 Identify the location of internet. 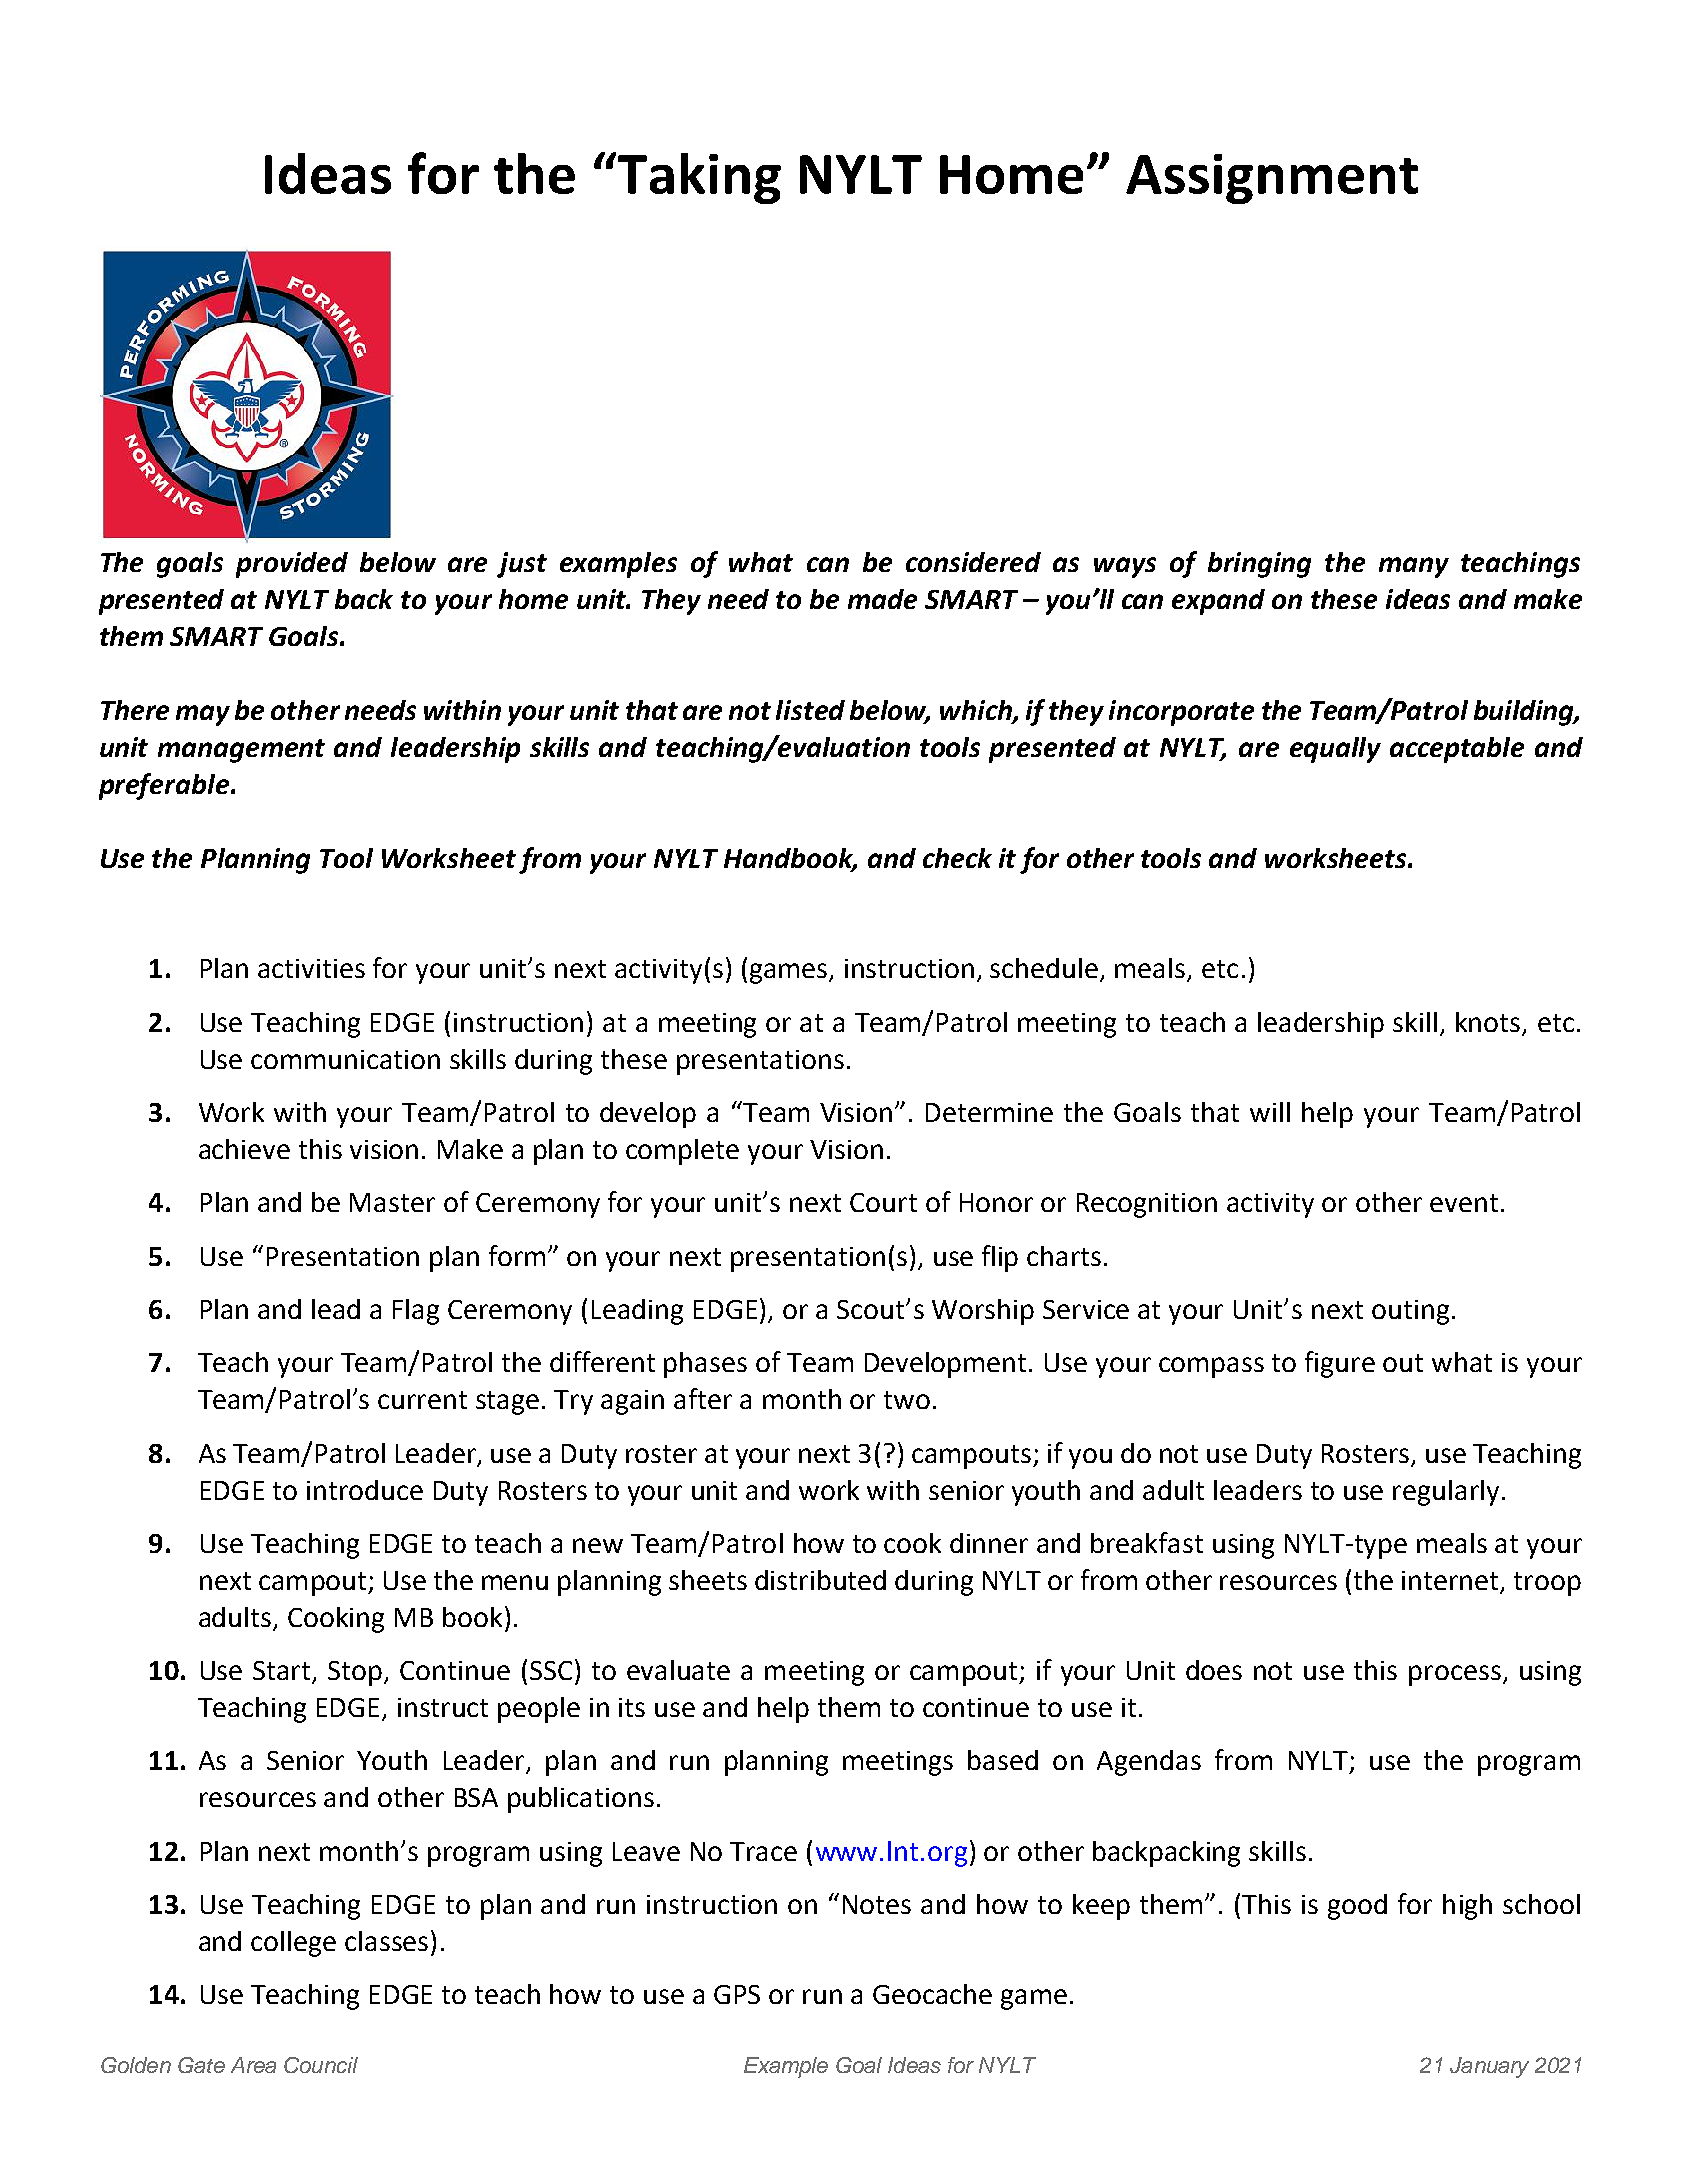
(1452, 1581).
